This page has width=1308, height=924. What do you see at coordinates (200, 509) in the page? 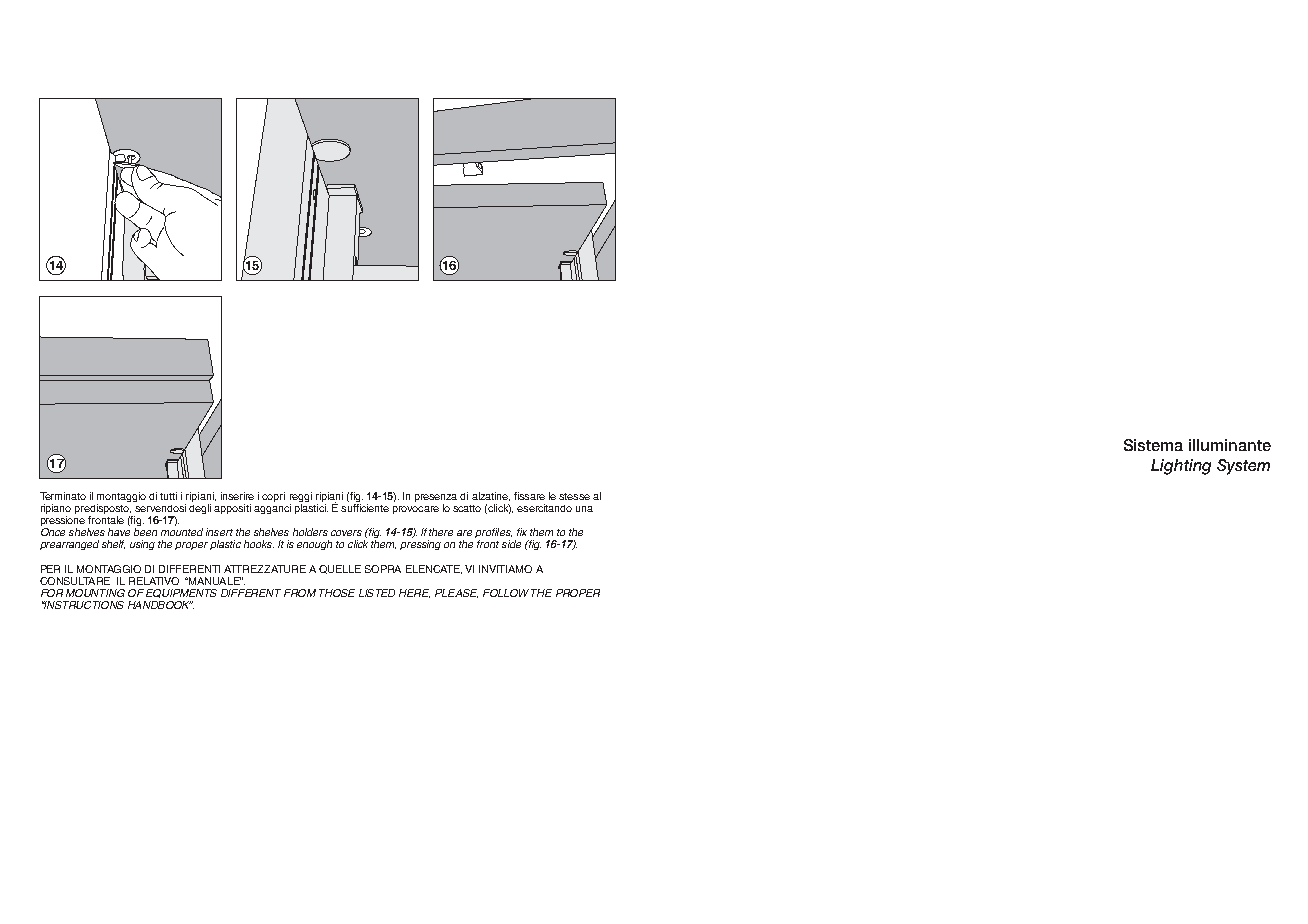
I see `degli` at bounding box center [200, 509].
